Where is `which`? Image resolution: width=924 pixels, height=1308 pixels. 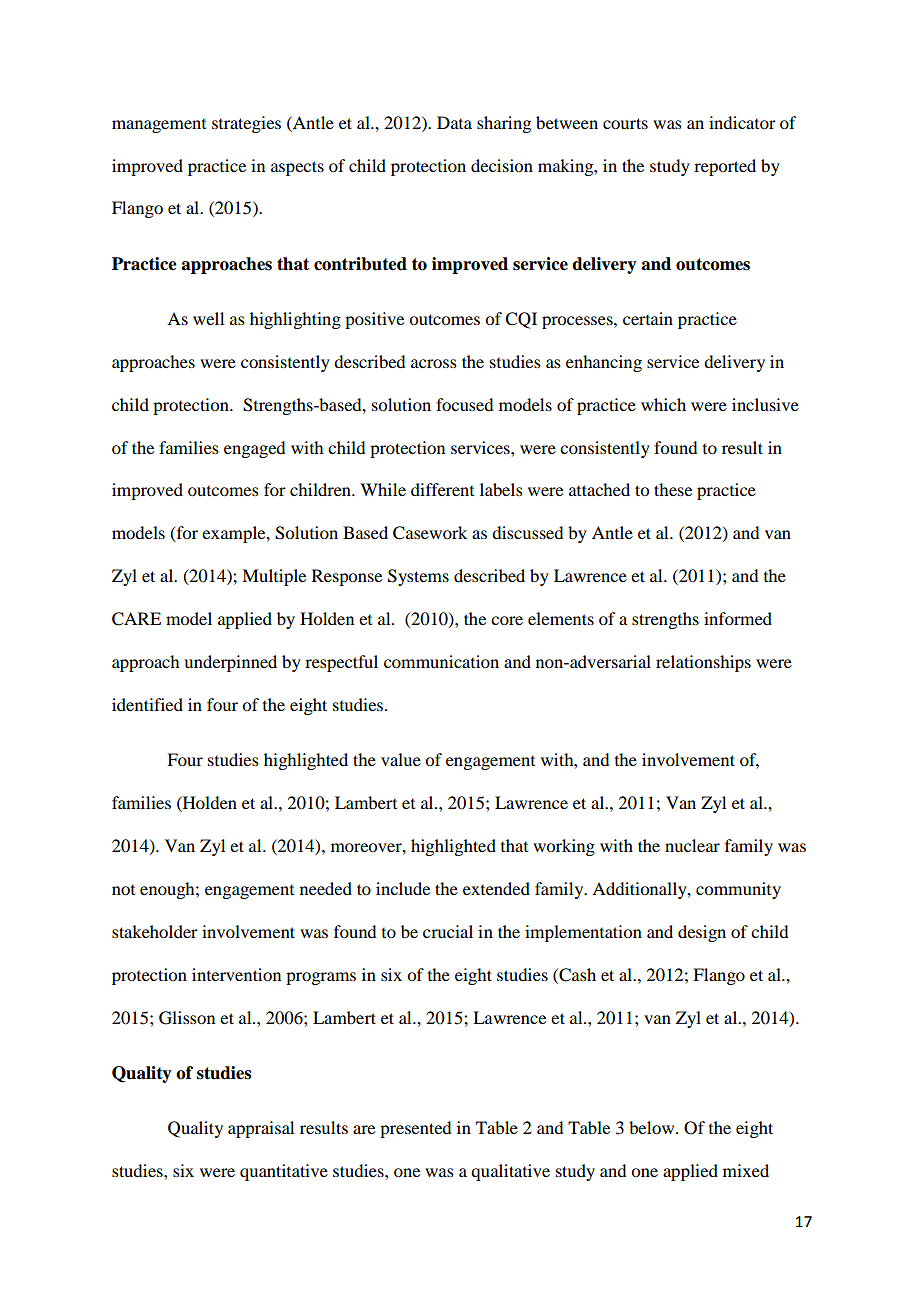
which is located at coordinates (663, 404).
